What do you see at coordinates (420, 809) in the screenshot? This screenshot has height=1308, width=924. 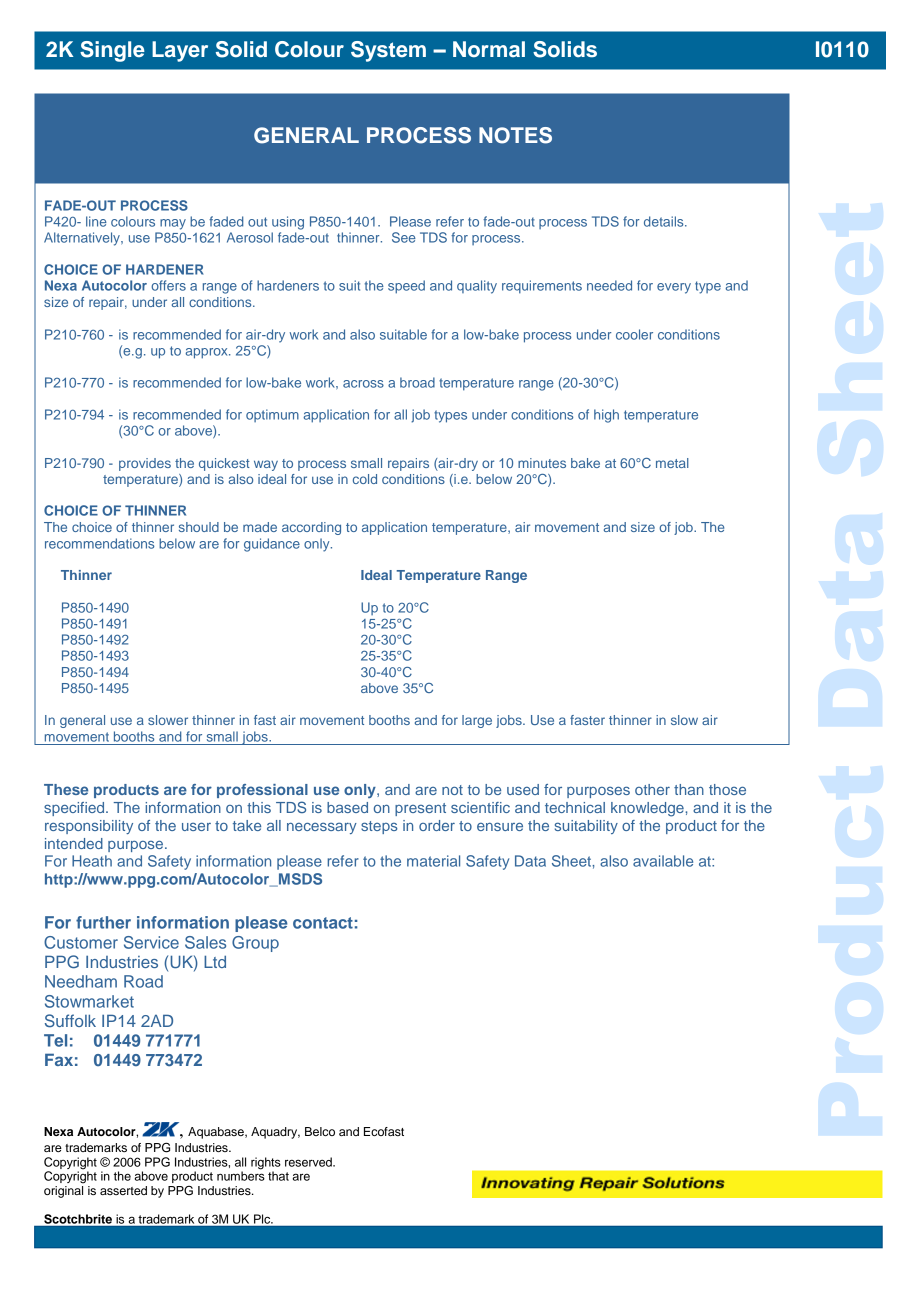 I see `present` at bounding box center [420, 809].
